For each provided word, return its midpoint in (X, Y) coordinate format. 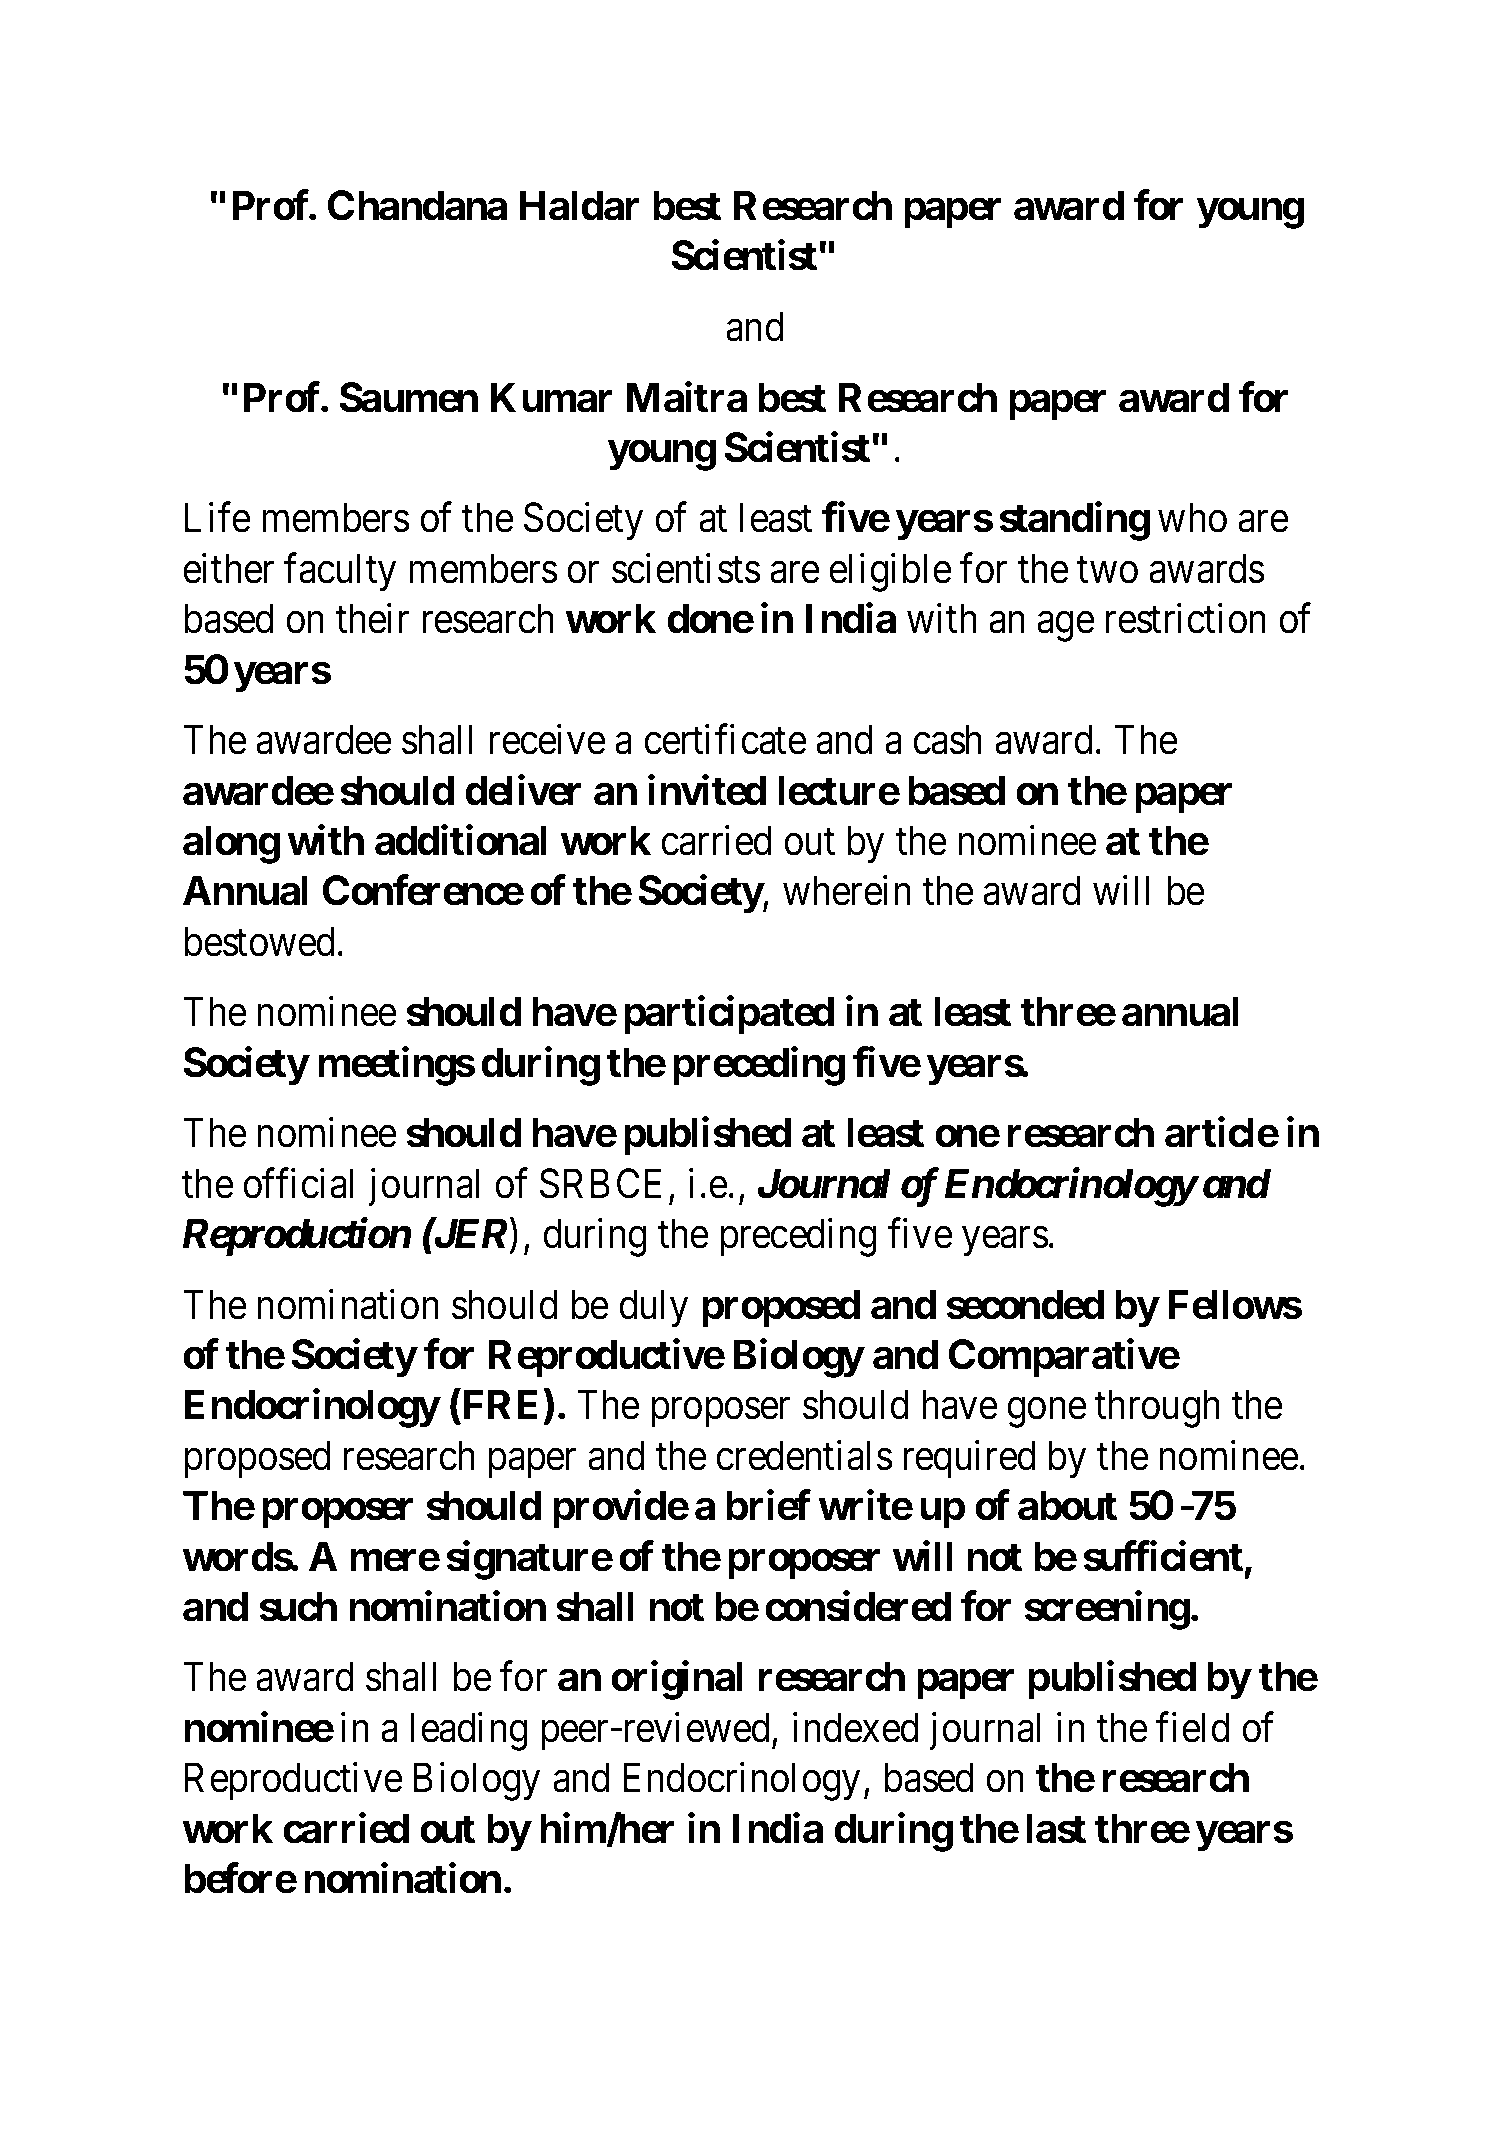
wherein (847, 891)
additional (461, 840)
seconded (1025, 1304)
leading (469, 1731)
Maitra (686, 397)
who (1192, 518)
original (677, 1680)
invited (707, 790)
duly (654, 1308)
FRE (498, 1406)
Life (218, 518)
